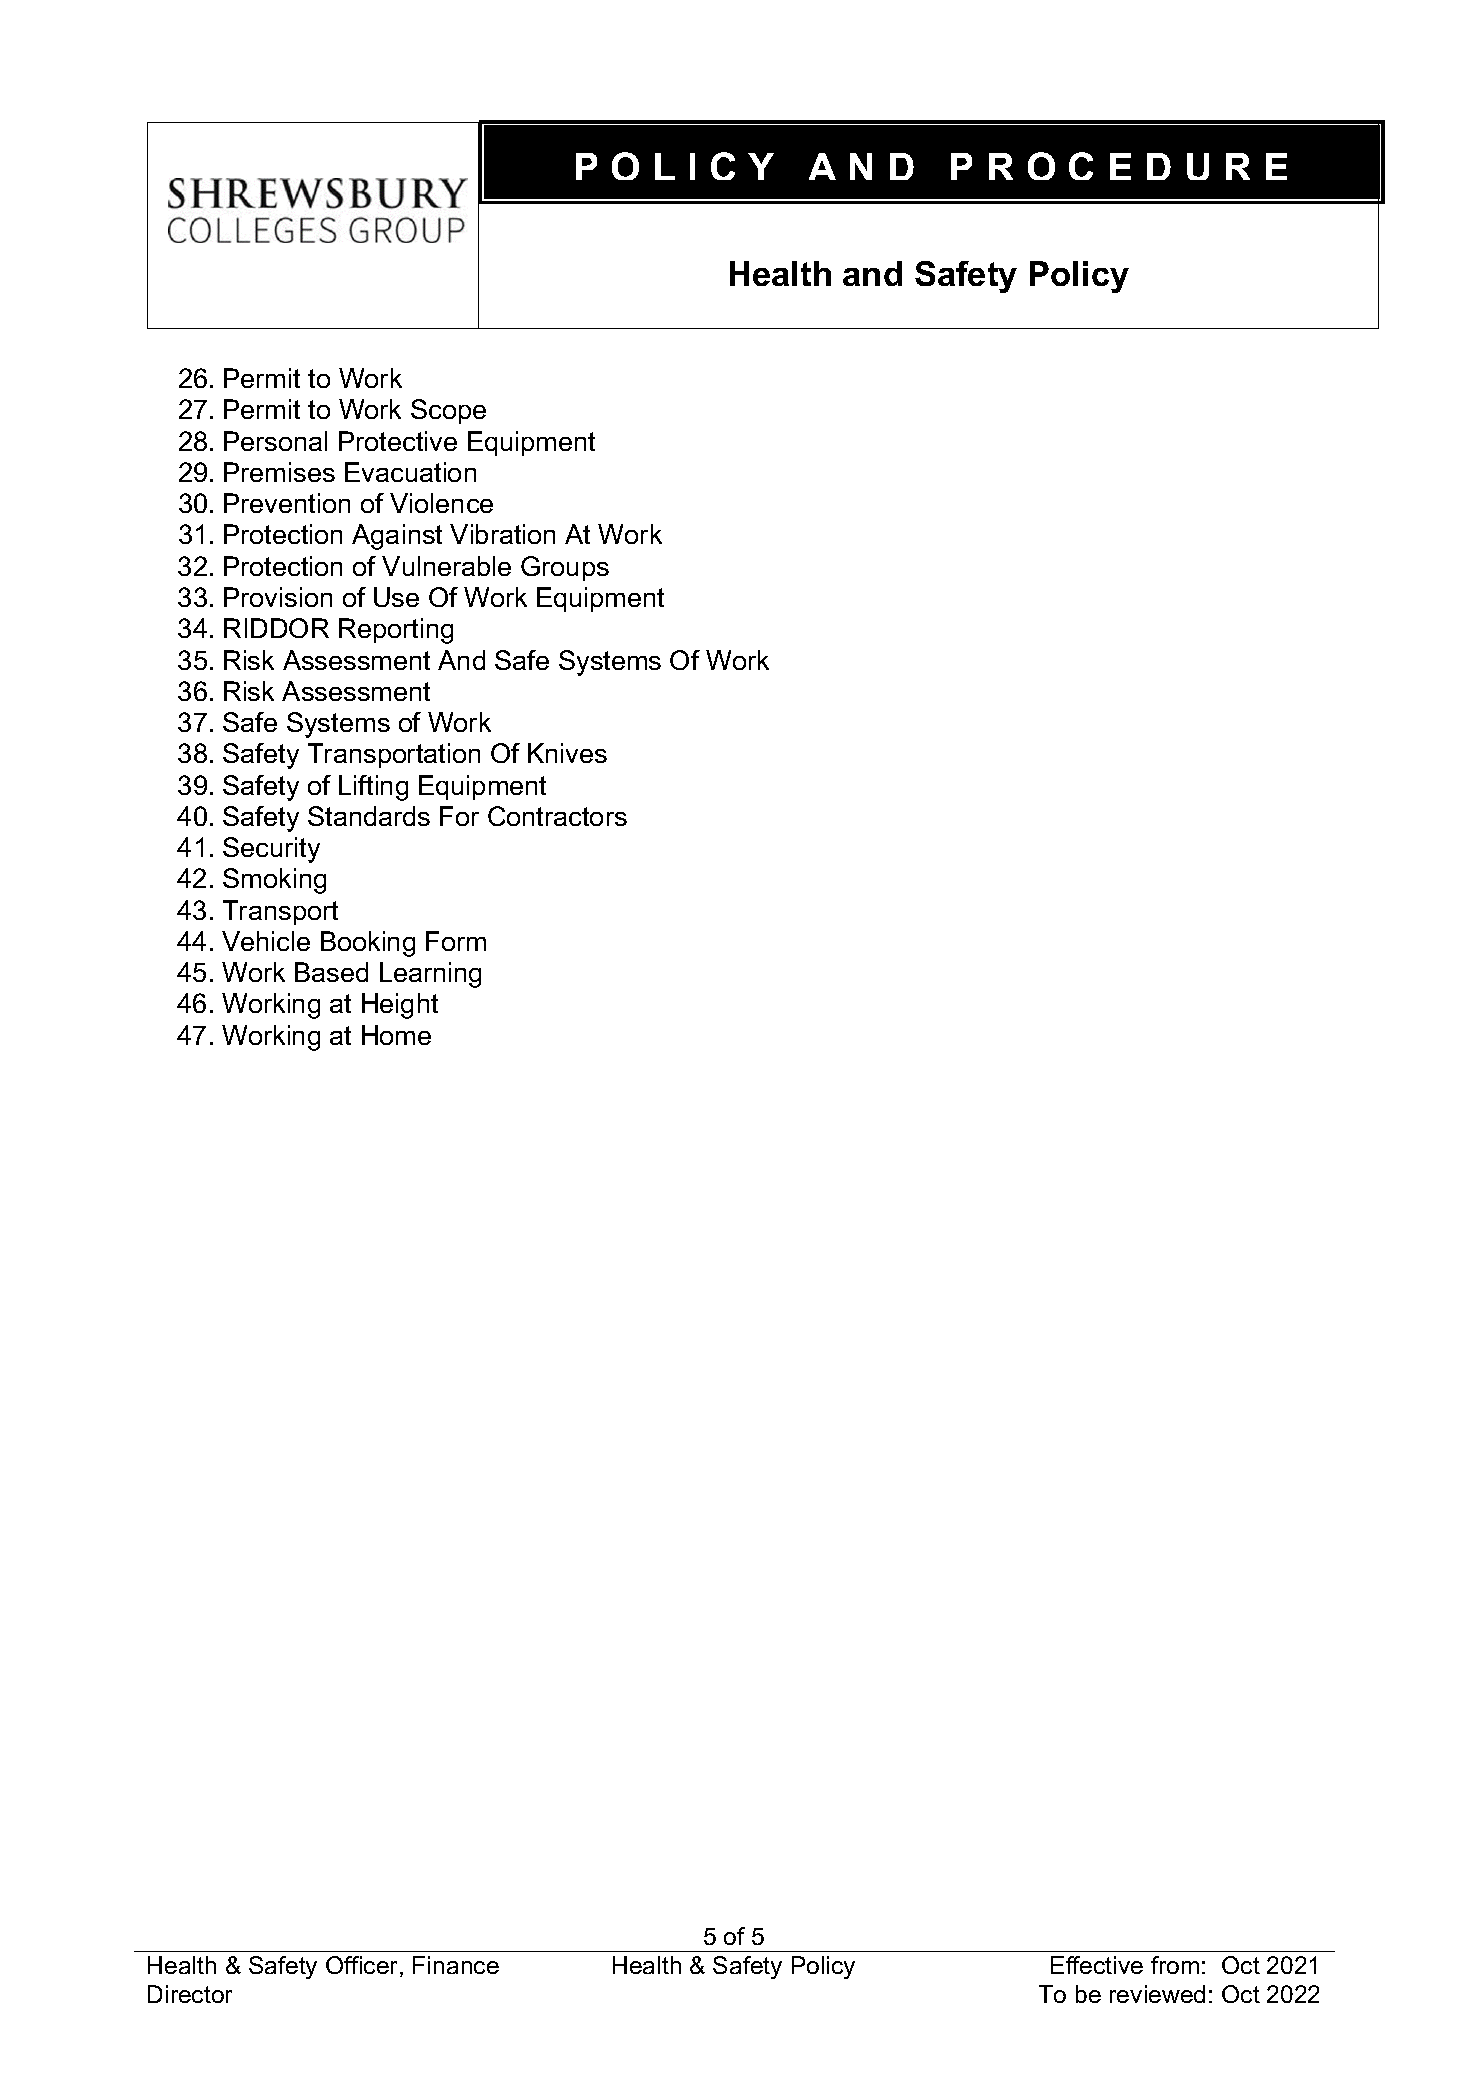 This screenshot has height=2082, width=1472. Describe the element at coordinates (400, 1006) in the screenshot. I see `Height` at that location.
